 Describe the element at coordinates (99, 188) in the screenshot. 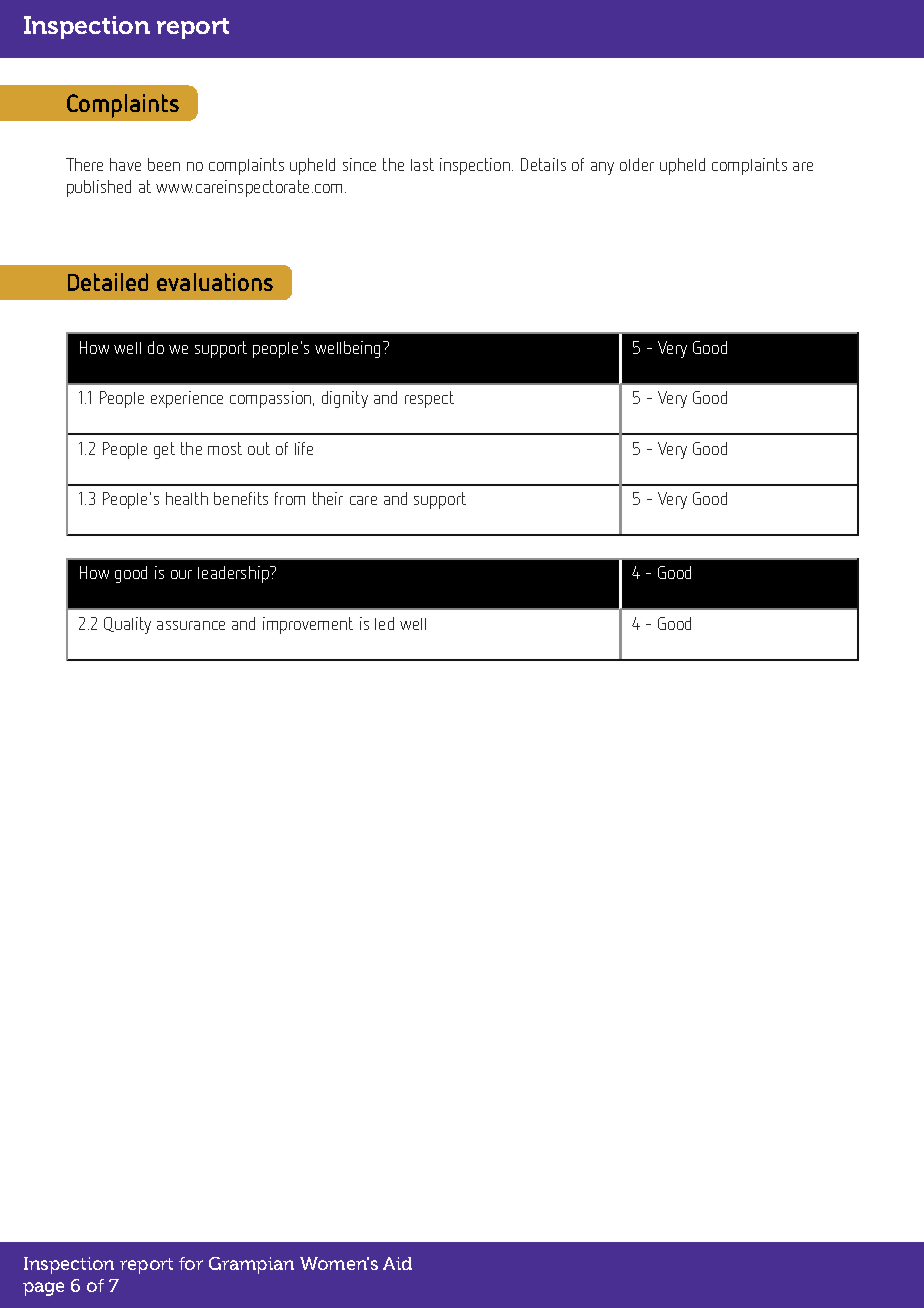

I see `published` at that location.
